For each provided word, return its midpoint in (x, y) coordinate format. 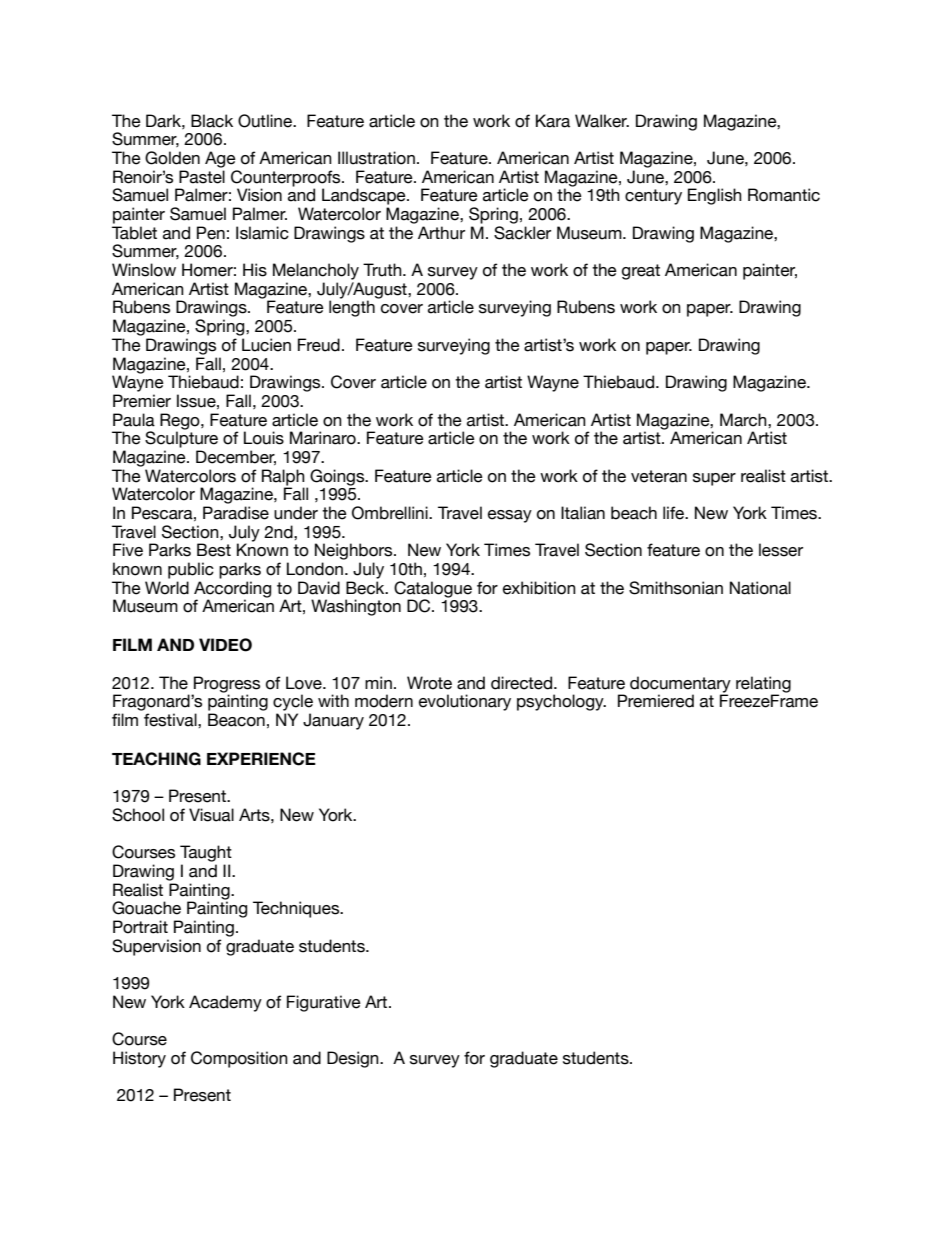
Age (220, 159)
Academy (225, 1003)
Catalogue (433, 590)
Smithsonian (676, 588)
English (715, 196)
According (232, 590)
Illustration (376, 158)
